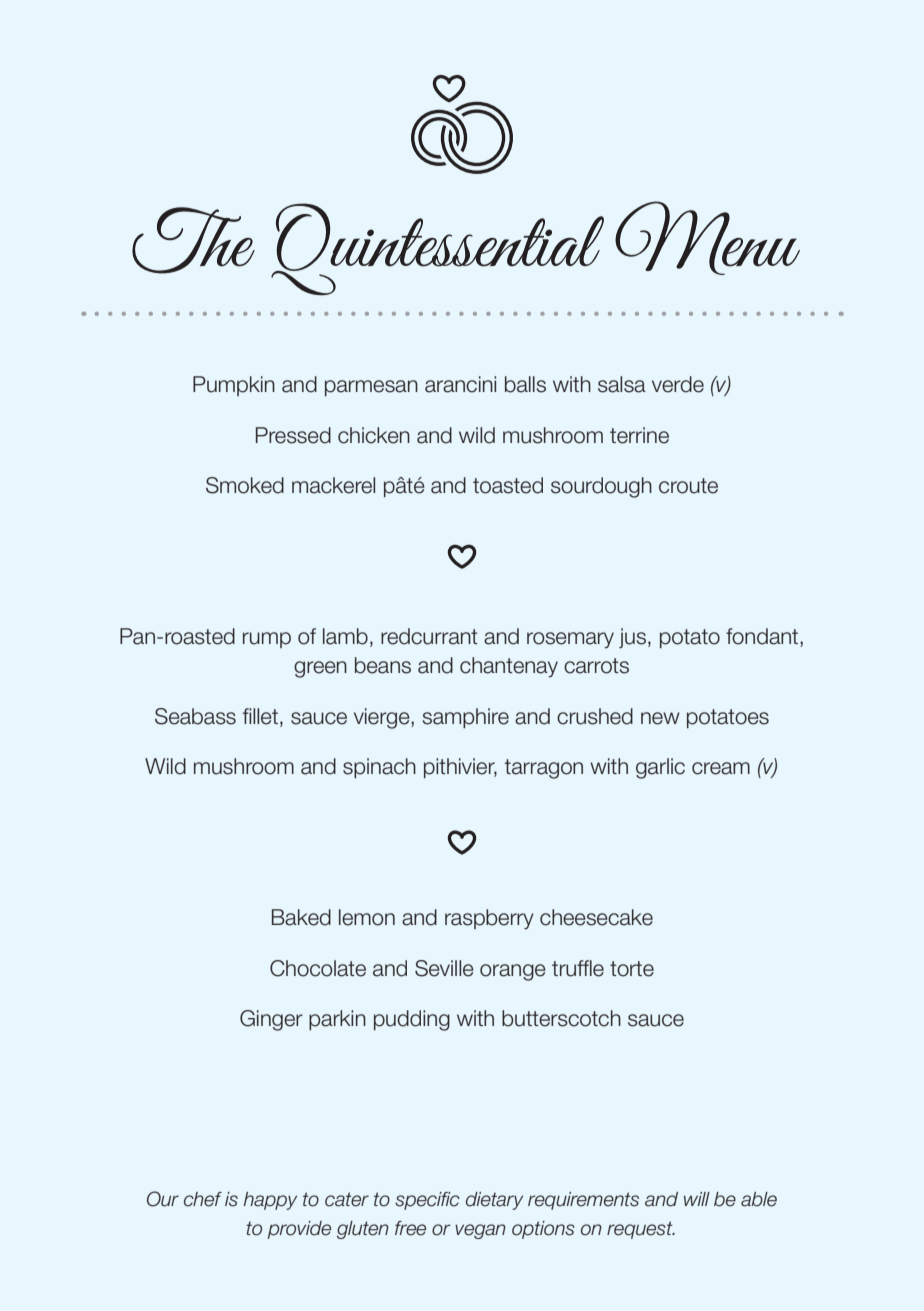  What do you see at coordinates (270, 1201) in the document?
I see `happy` at bounding box center [270, 1201].
